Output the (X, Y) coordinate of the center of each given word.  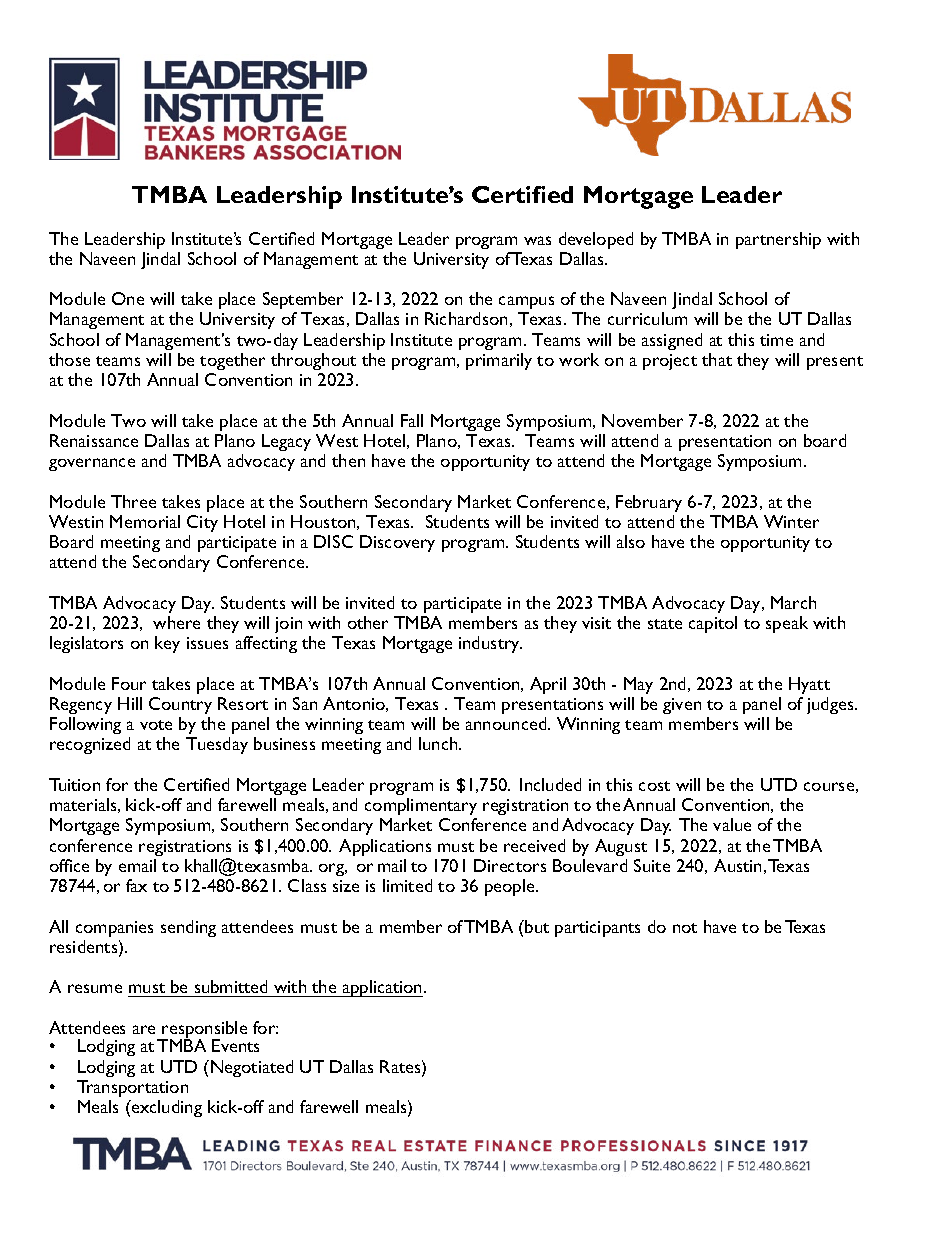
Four (129, 683)
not (685, 928)
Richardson (466, 318)
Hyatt (809, 685)
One (128, 298)
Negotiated (252, 1068)
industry (490, 644)
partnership (778, 240)
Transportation (132, 1088)
